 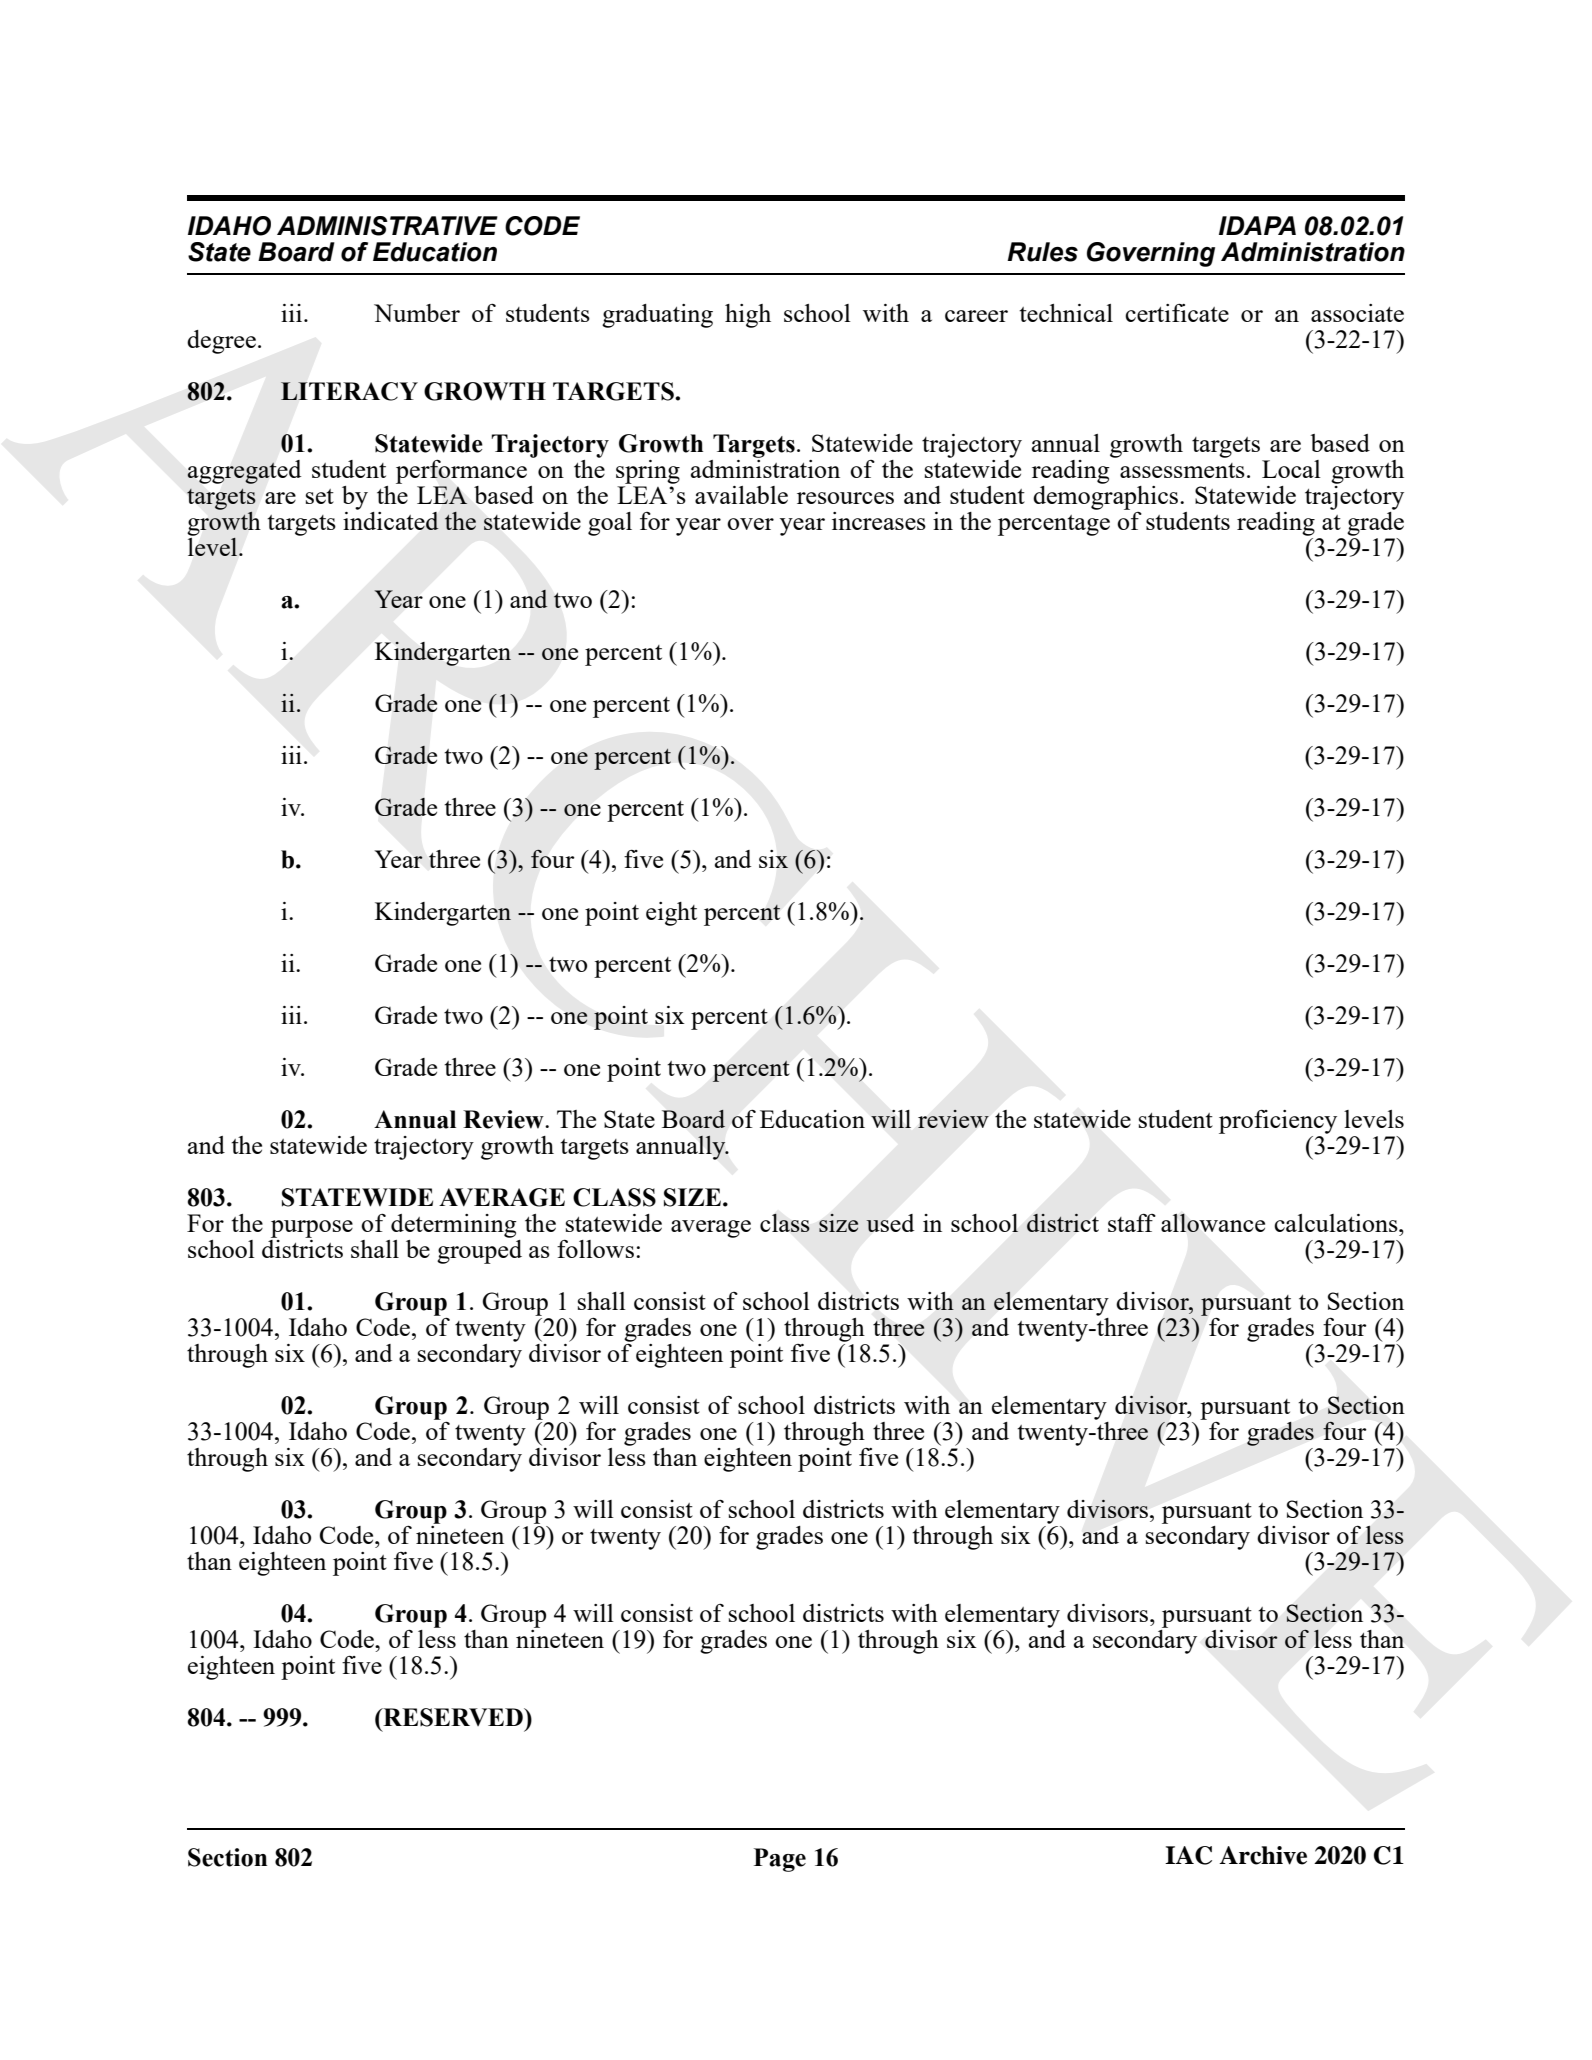 What do you see at coordinates (748, 316) in the screenshot?
I see `high` at bounding box center [748, 316].
